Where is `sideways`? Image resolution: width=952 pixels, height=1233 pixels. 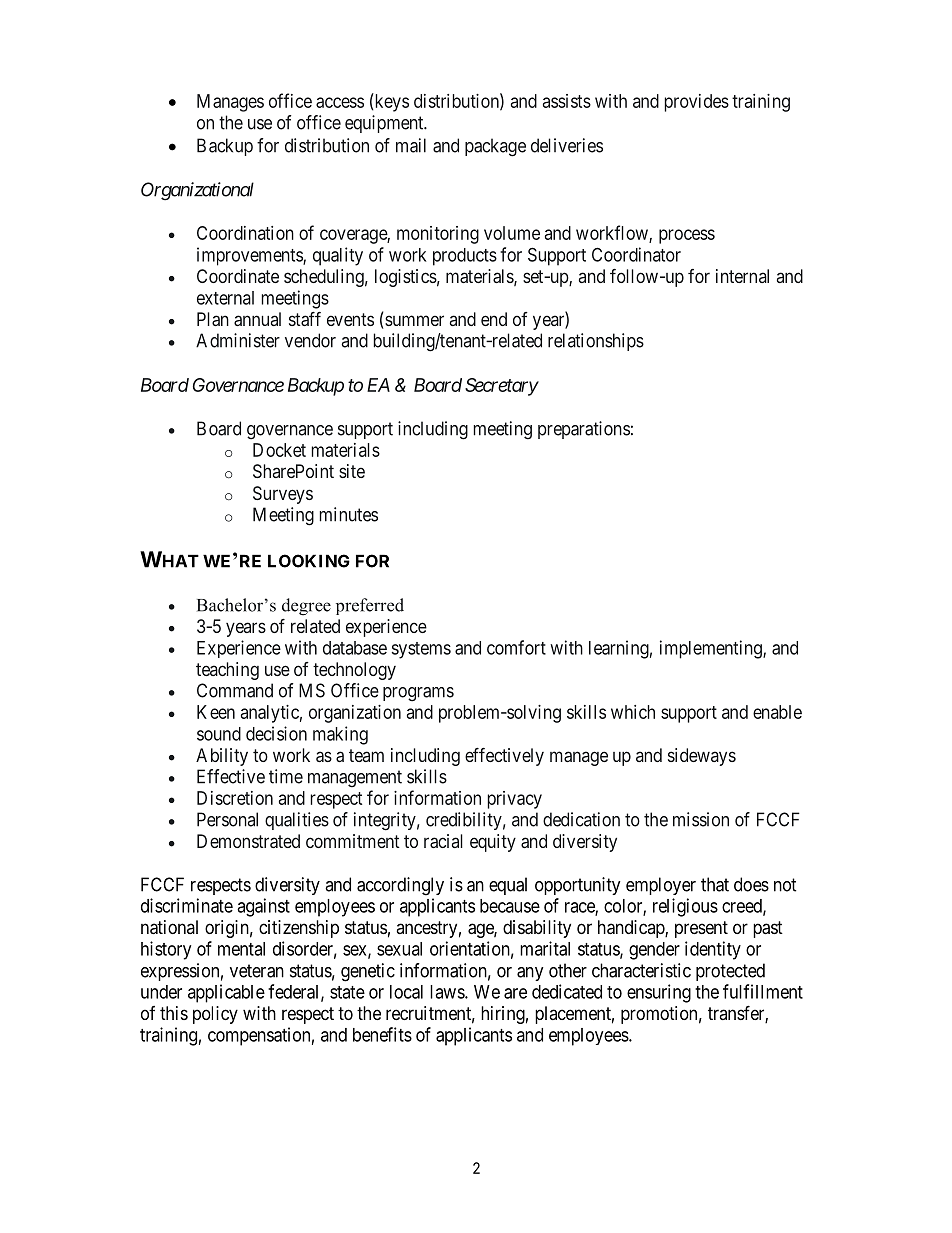 sideways is located at coordinates (702, 757).
